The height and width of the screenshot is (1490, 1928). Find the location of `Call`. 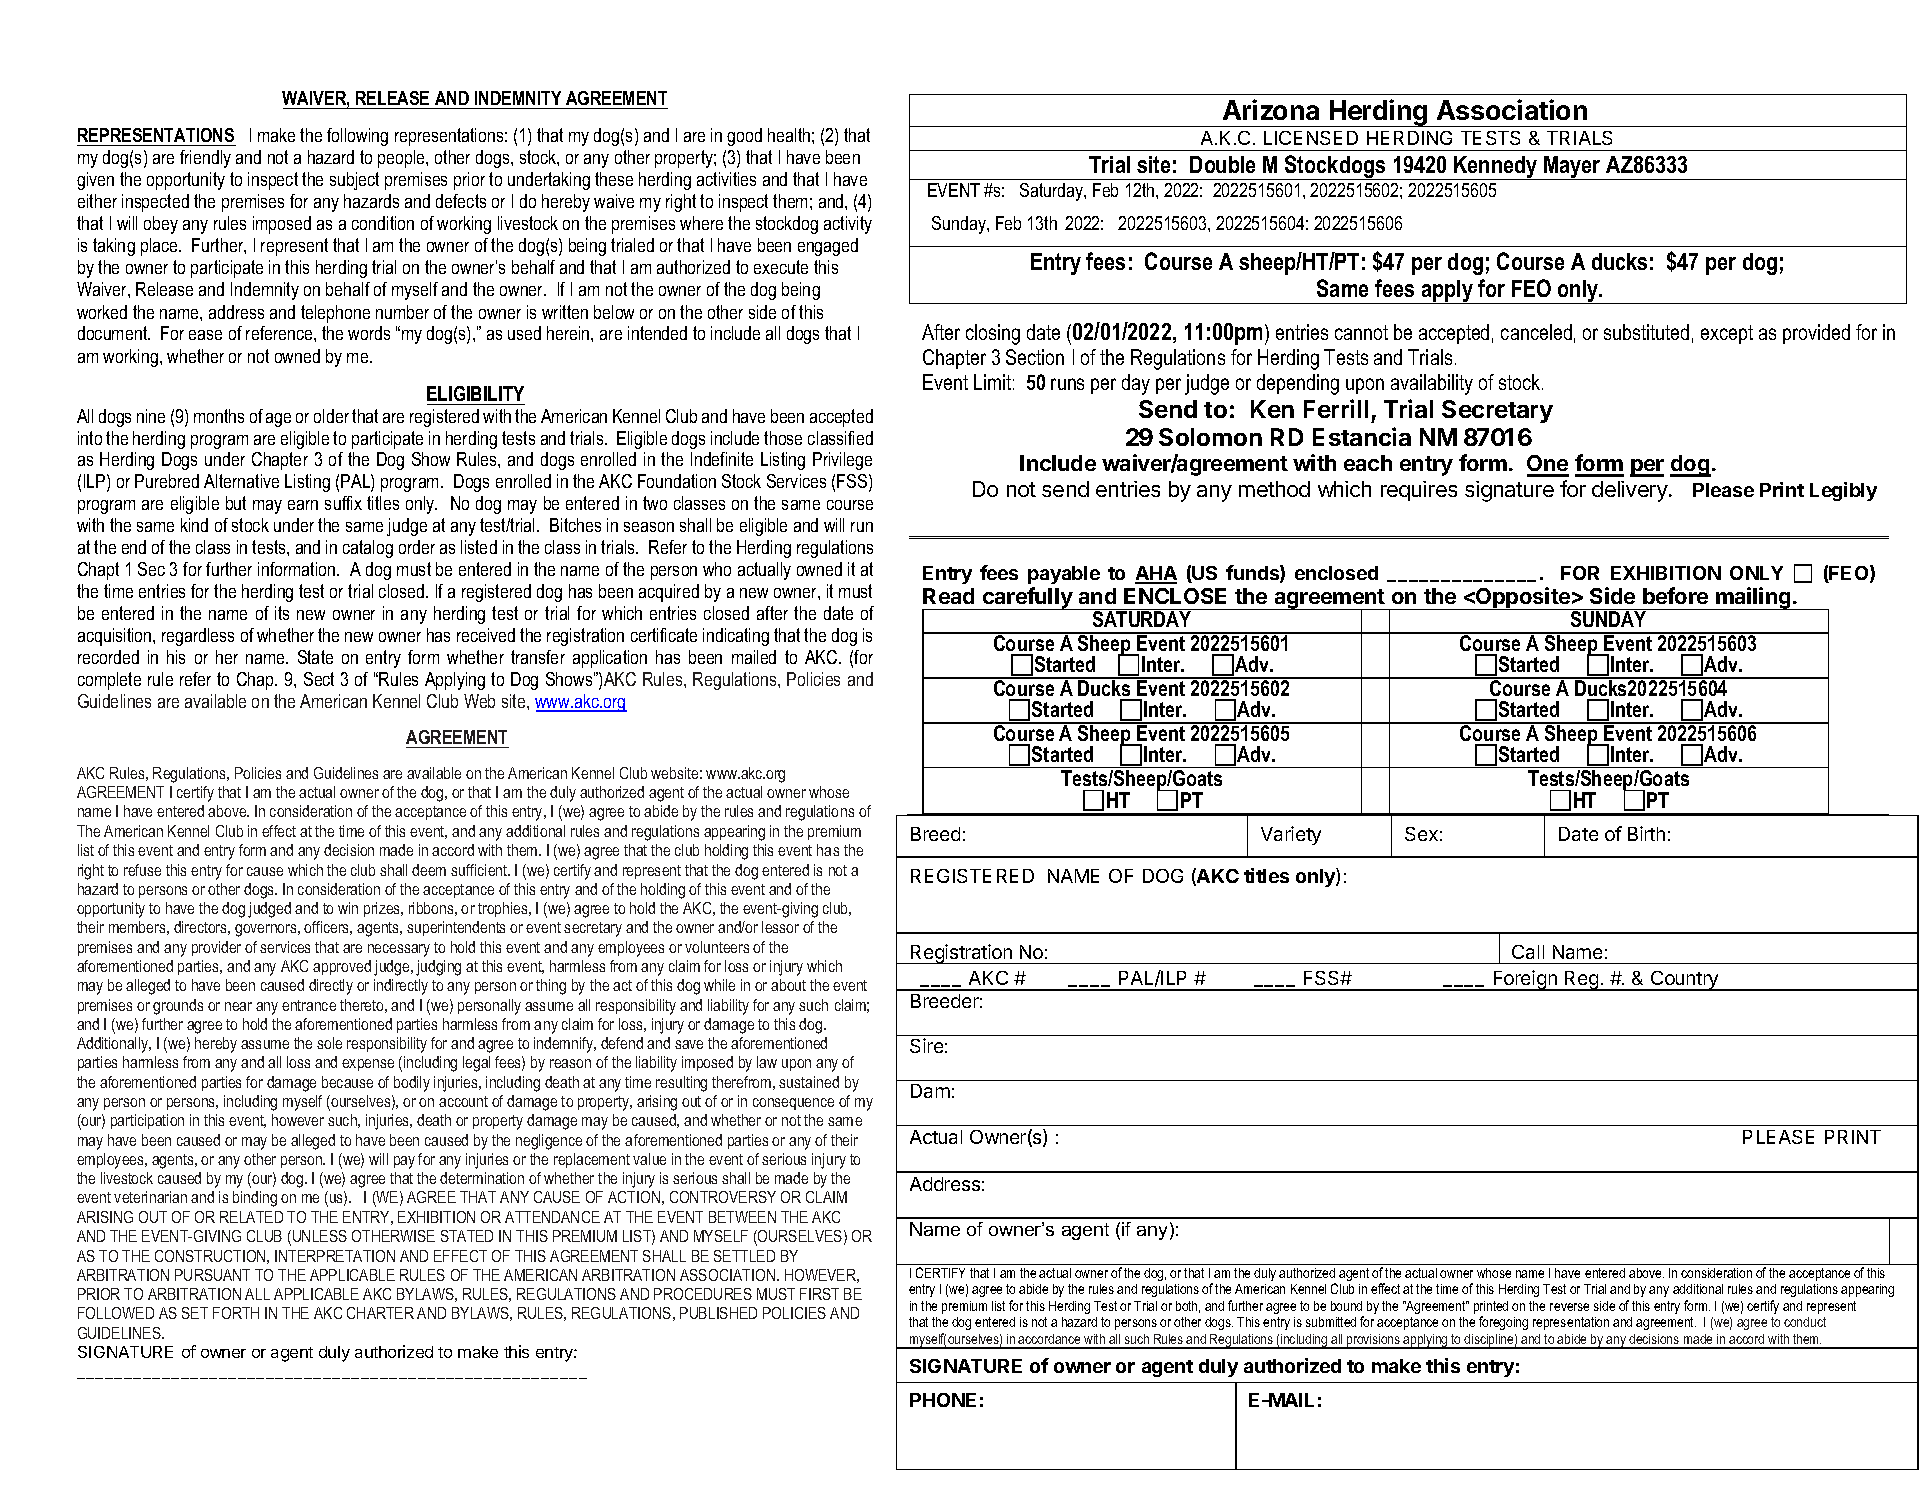

Call is located at coordinates (1528, 952).
